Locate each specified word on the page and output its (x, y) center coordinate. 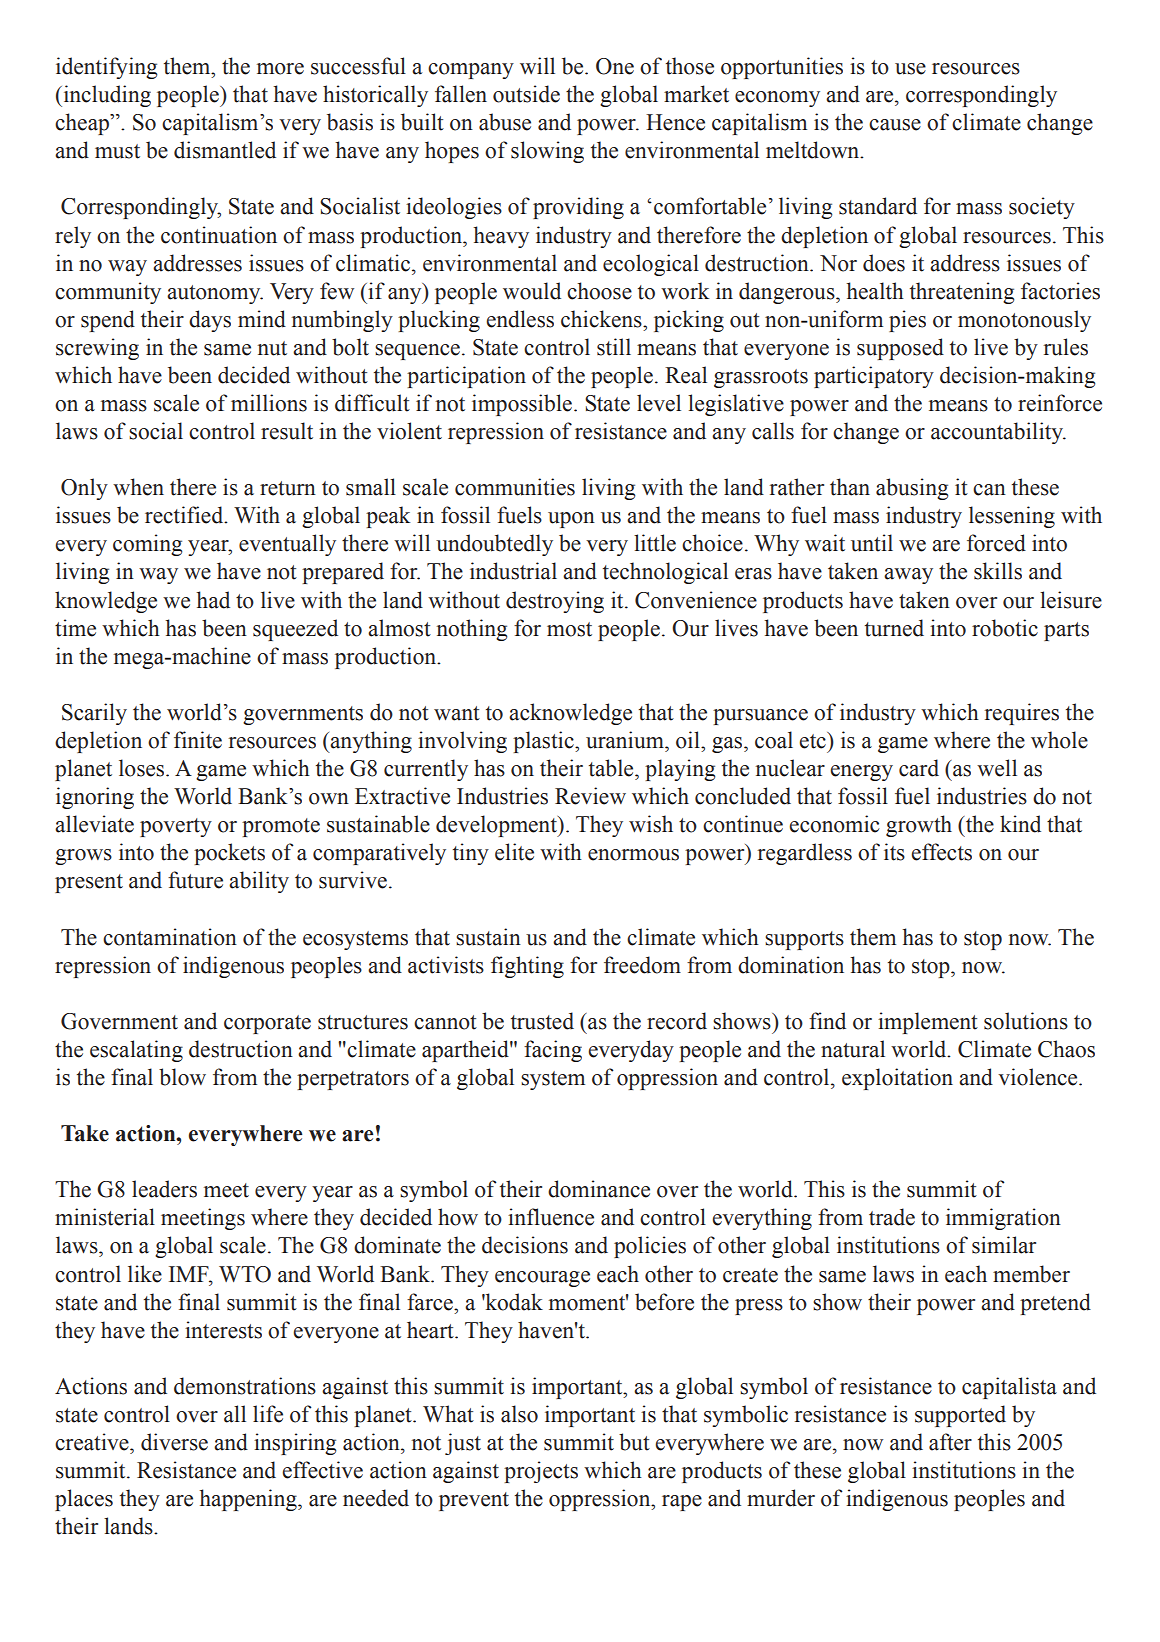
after (950, 1442)
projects (541, 1472)
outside (526, 94)
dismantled (225, 150)
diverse (174, 1442)
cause (895, 125)
